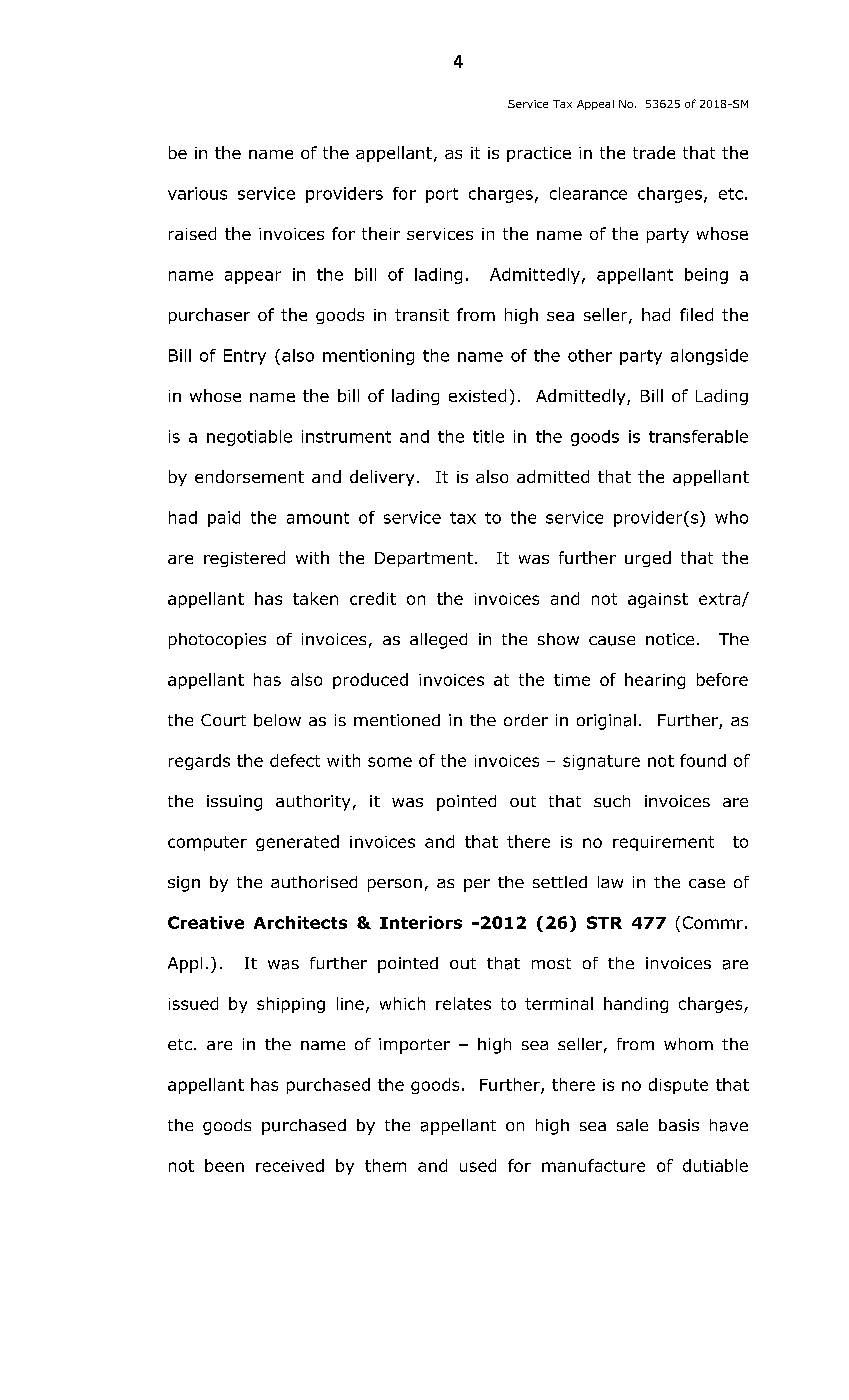 The height and width of the image is (1400, 849). Describe the element at coordinates (670, 639) in the image. I see `notice` at that location.
